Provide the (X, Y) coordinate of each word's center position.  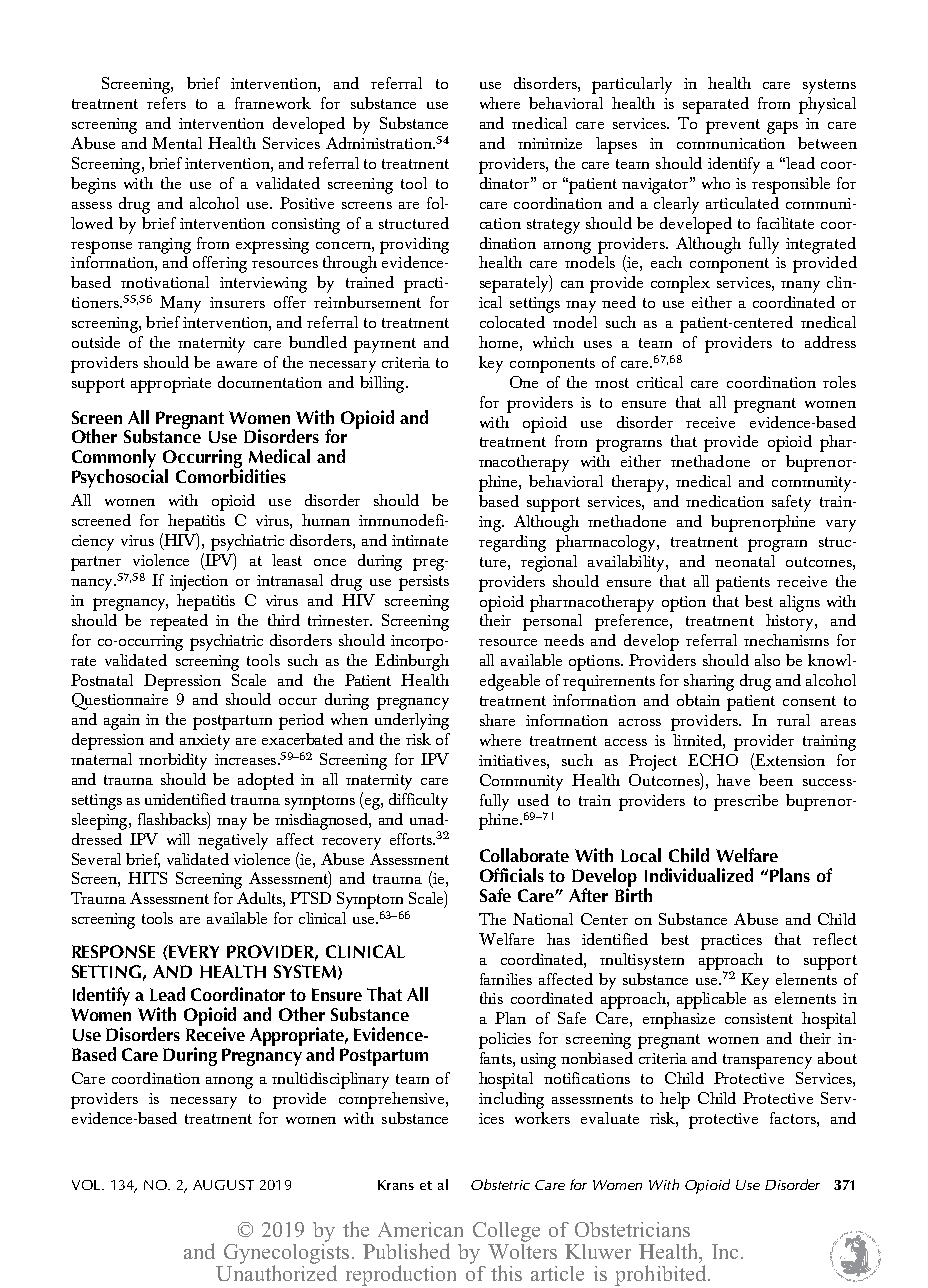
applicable (711, 1000)
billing (383, 384)
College (506, 1232)
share (497, 720)
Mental (177, 143)
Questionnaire (120, 701)
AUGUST (223, 1185)
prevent (733, 126)
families (506, 979)
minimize (550, 143)
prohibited (660, 1275)
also (767, 660)
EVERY (194, 951)
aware (237, 364)
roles (839, 382)
